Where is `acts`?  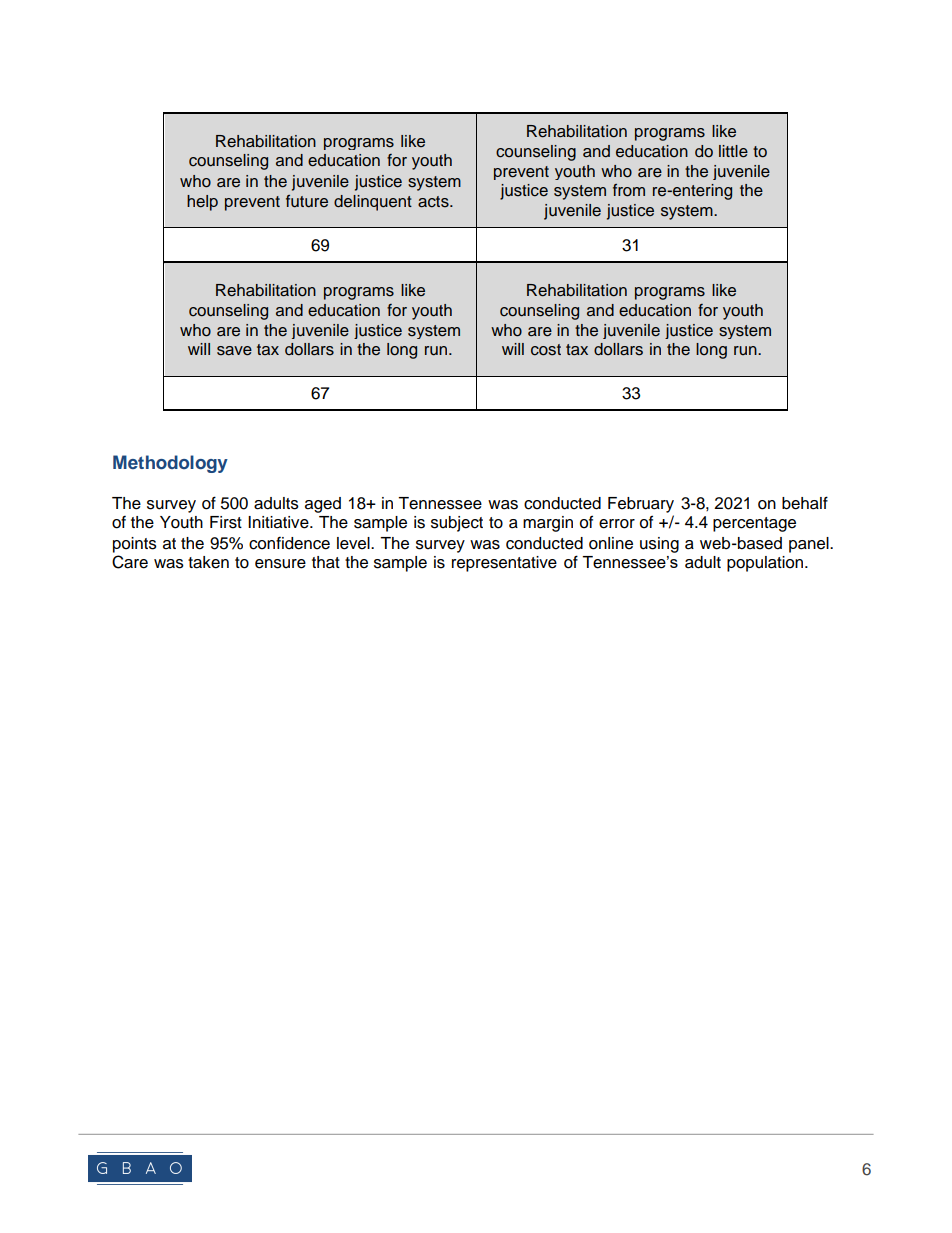
acts is located at coordinates (434, 202).
